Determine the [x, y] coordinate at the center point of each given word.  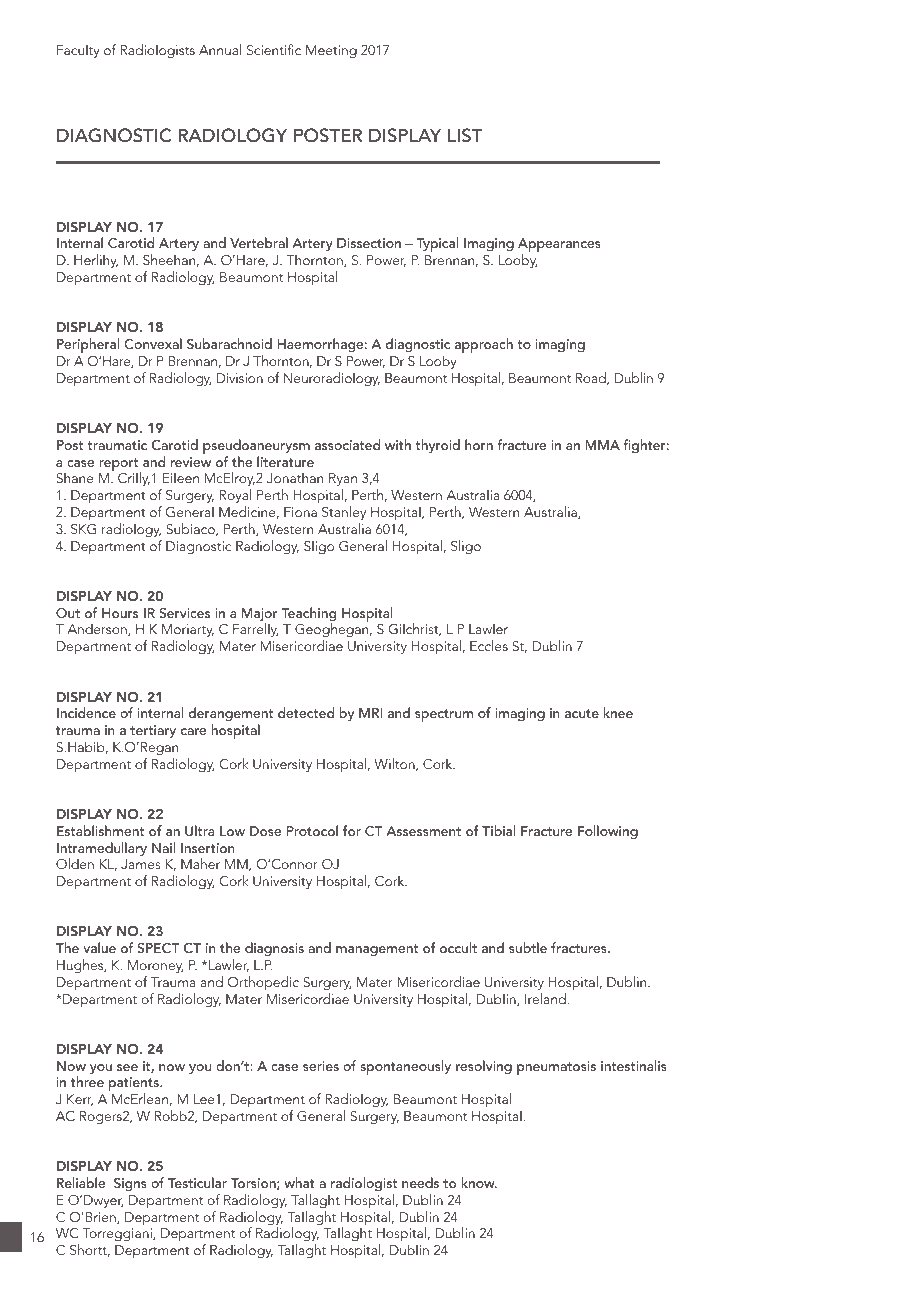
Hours [120, 613]
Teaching [308, 615]
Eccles [489, 645]
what [299, 1182]
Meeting [331, 52]
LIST [465, 135]
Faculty [78, 51]
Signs [130, 1185]
